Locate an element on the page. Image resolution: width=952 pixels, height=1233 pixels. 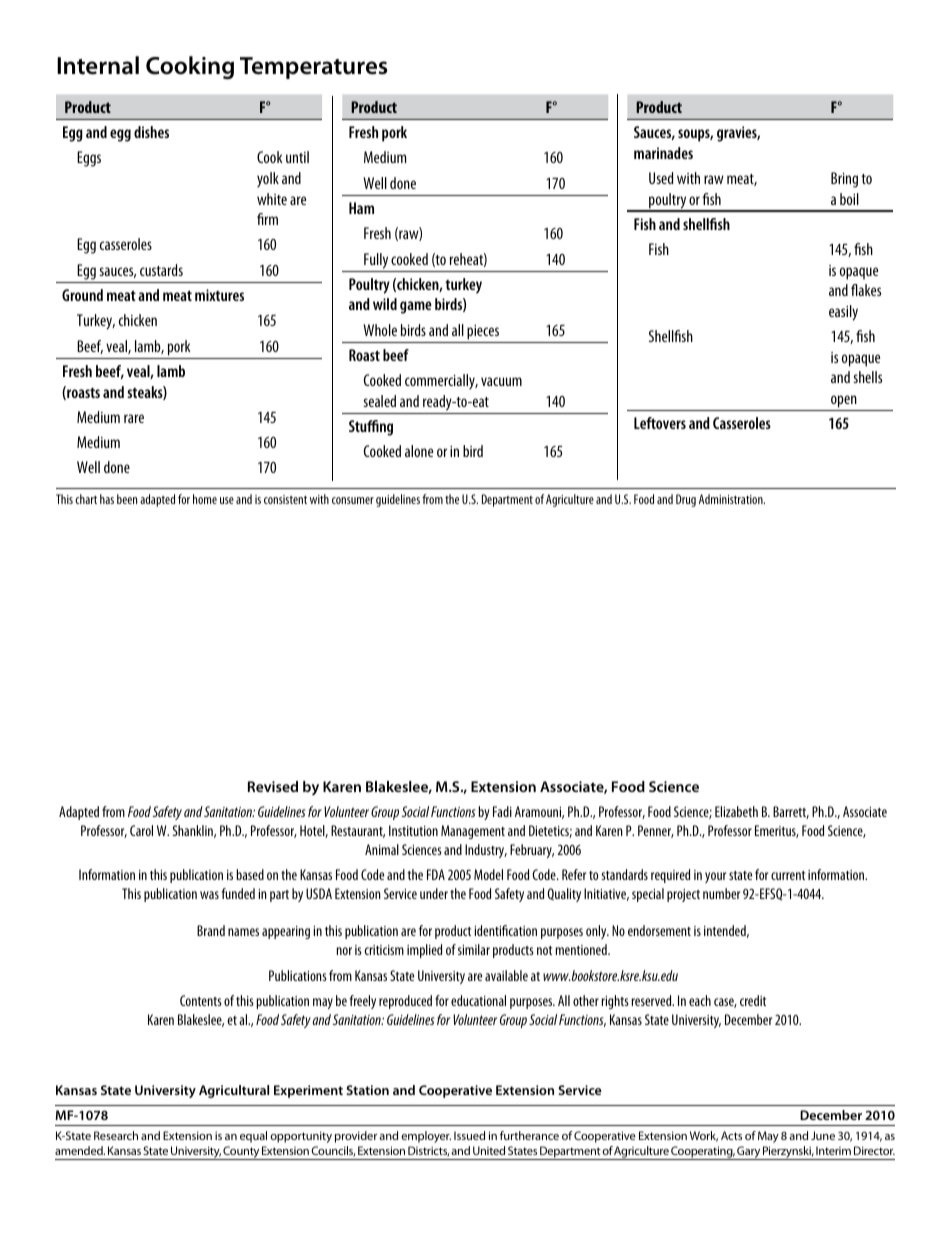
rare is located at coordinates (134, 418).
